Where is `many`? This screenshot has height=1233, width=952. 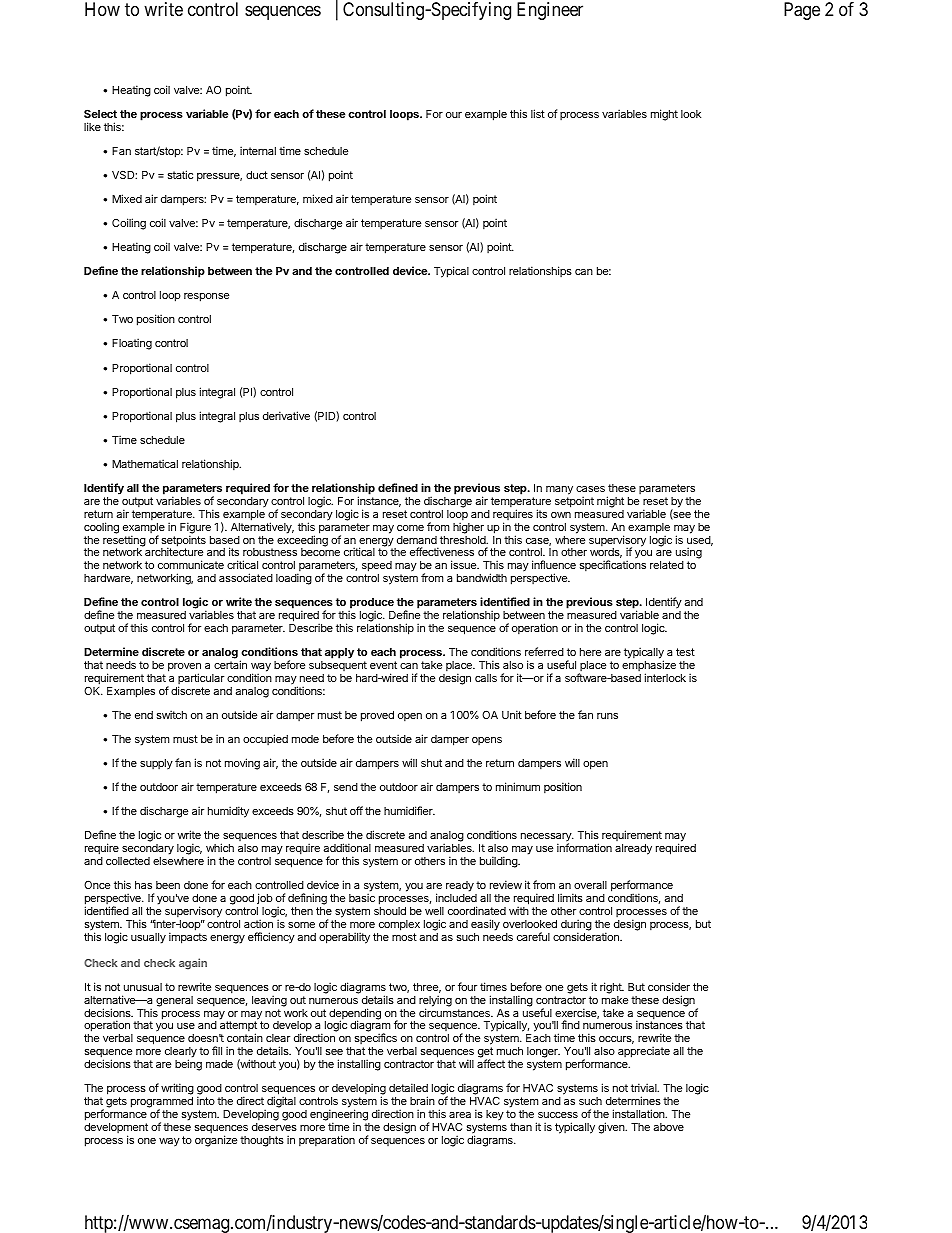
many is located at coordinates (559, 490).
